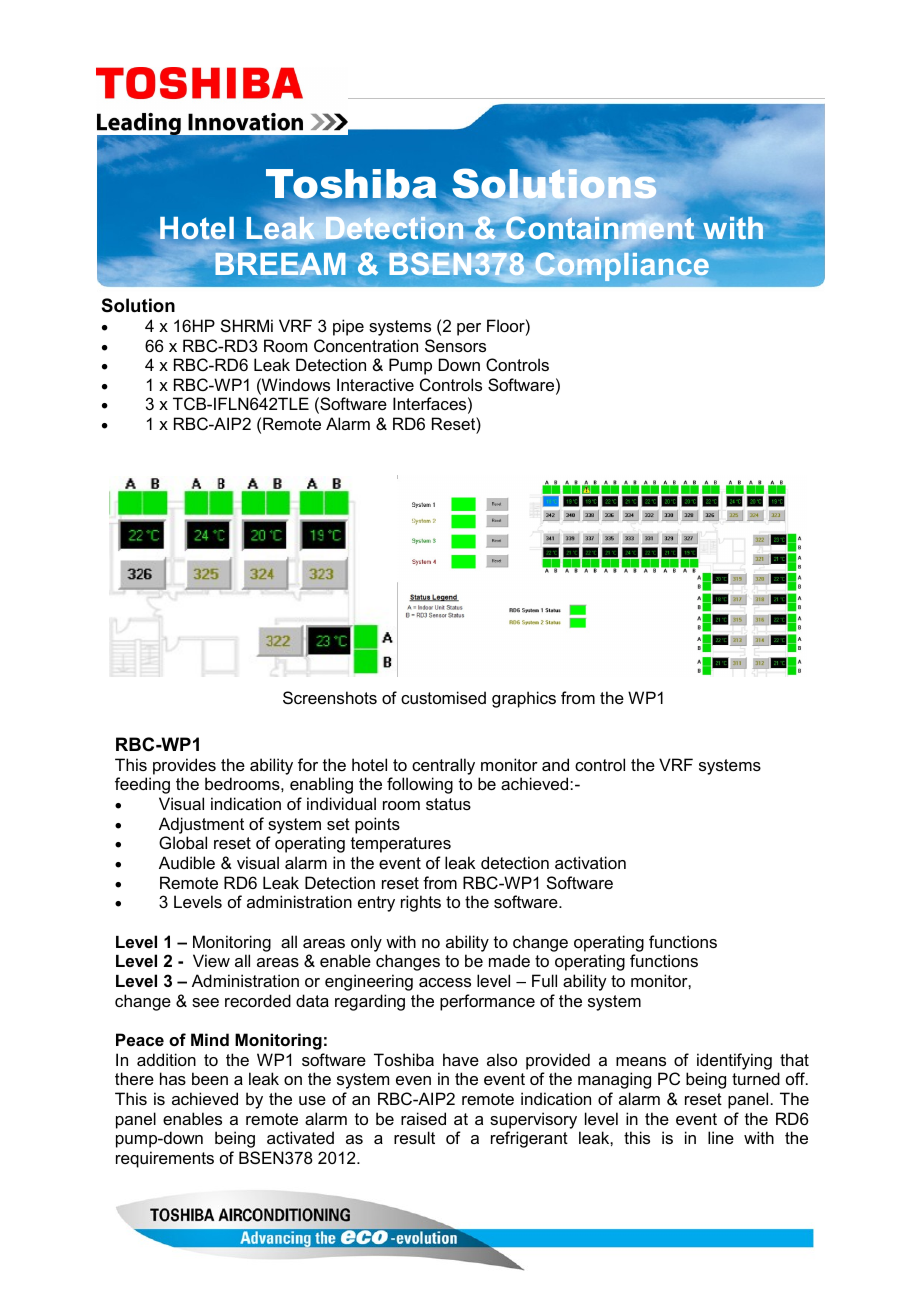 The image size is (924, 1308). Describe the element at coordinates (201, 825) in the image. I see `Adjustment` at that location.
